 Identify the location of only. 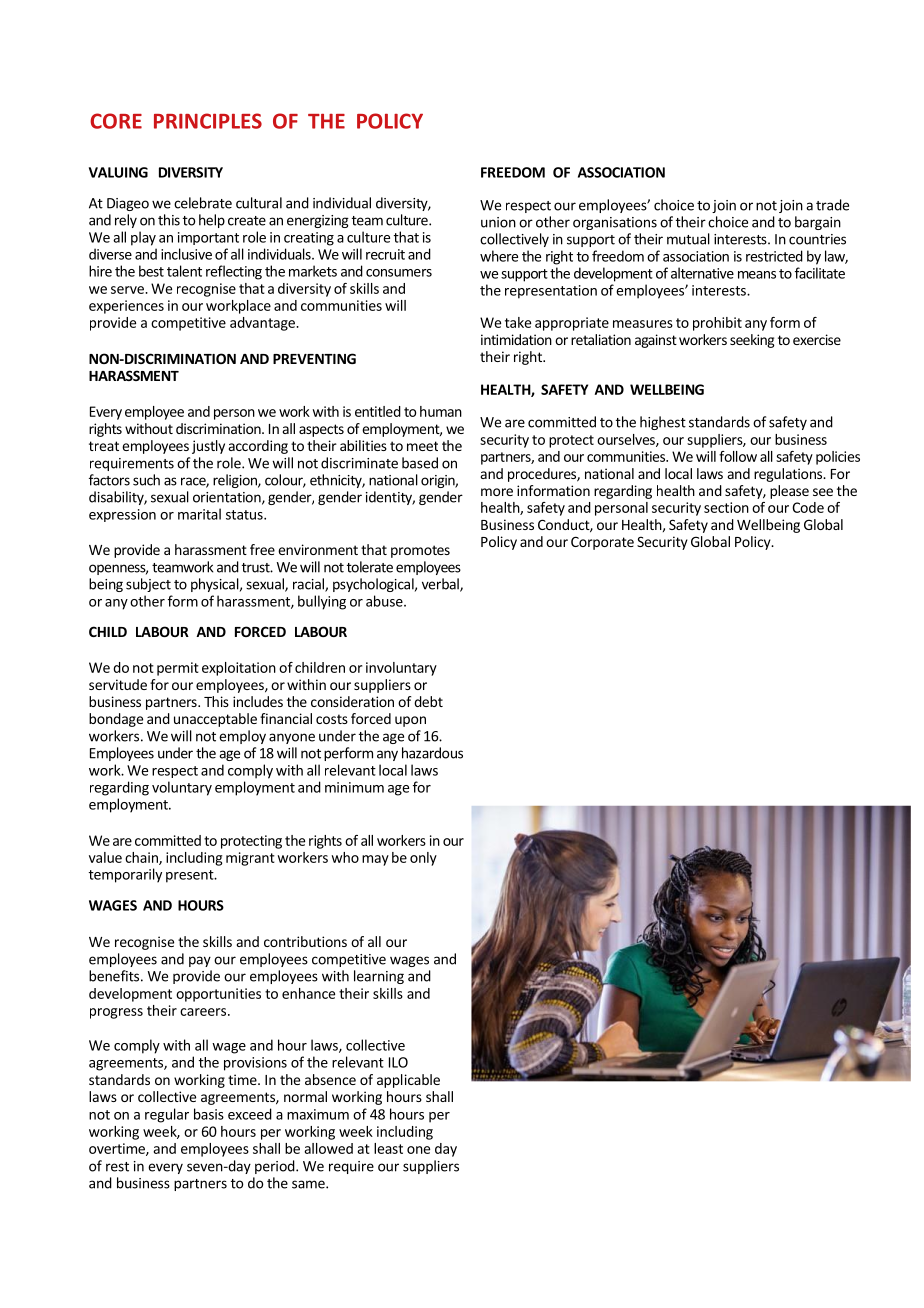
(423, 859).
